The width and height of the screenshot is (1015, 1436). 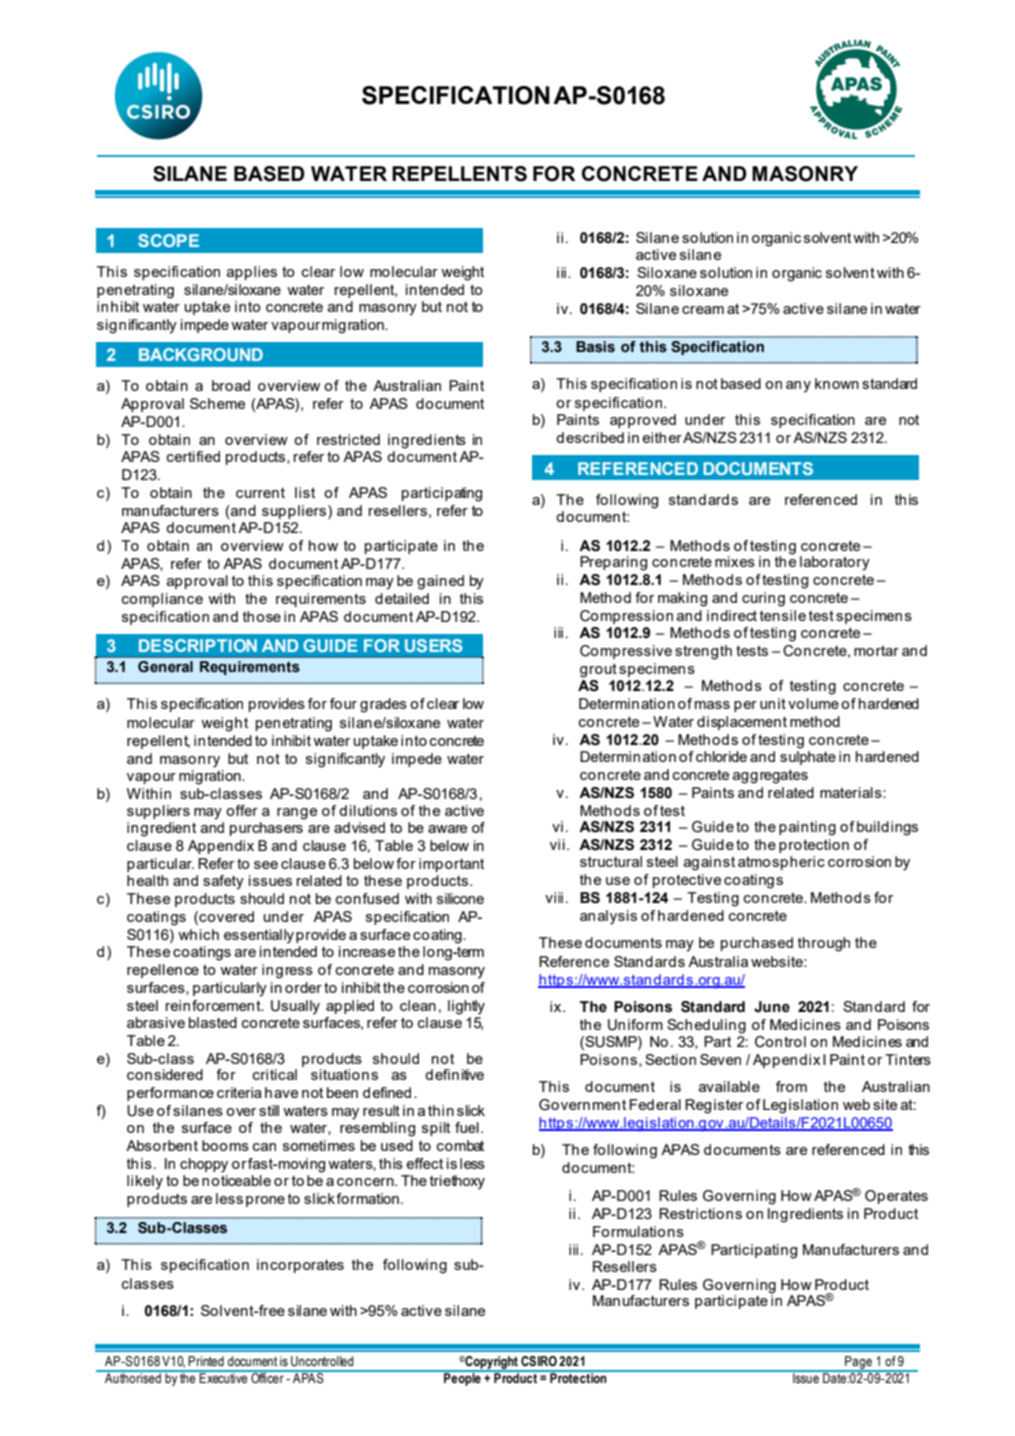 I want to click on Basis, so click(x=595, y=347).
